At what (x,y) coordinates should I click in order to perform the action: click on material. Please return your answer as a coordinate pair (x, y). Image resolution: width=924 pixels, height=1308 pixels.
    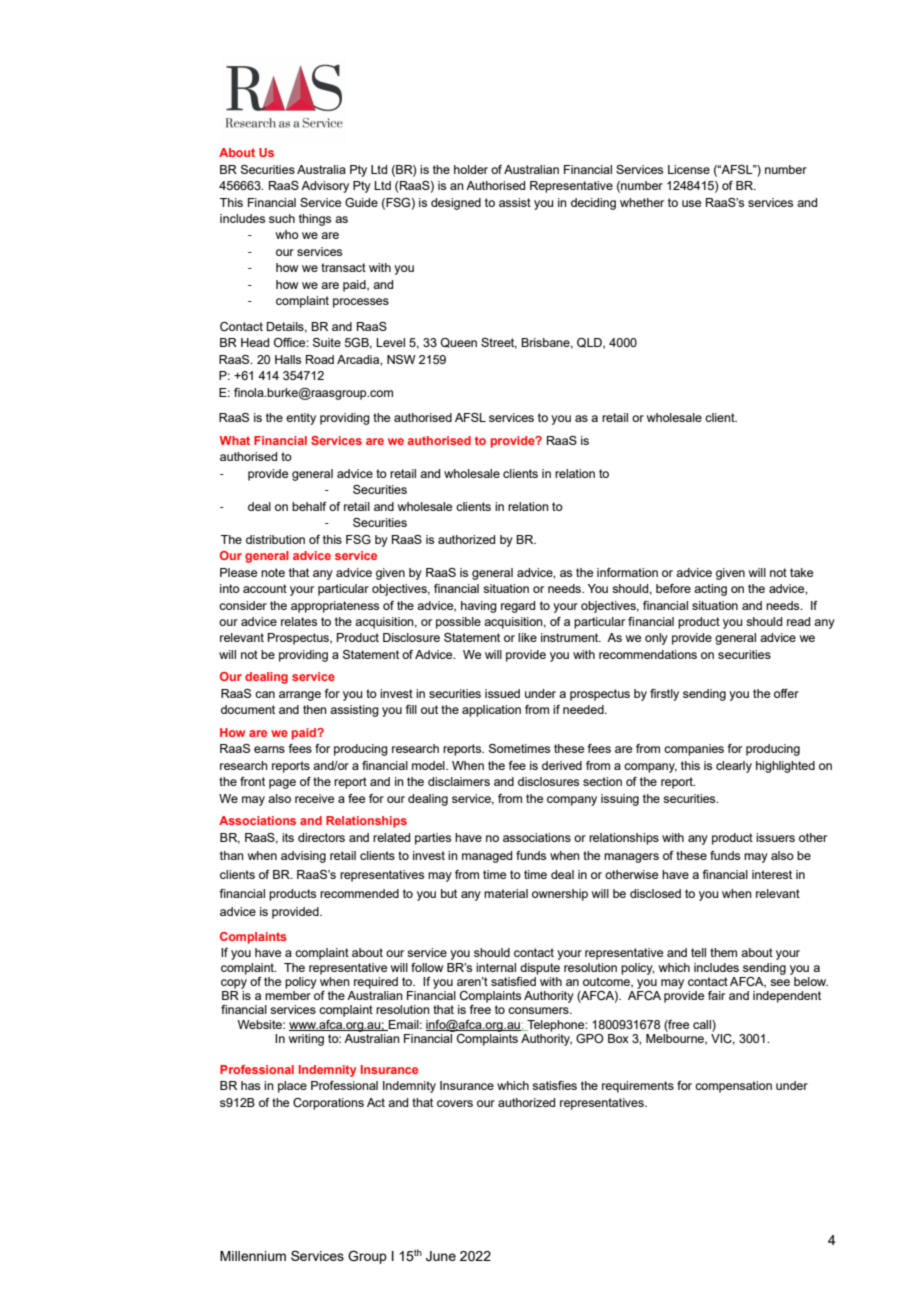
    Looking at the image, I should click on (506, 893).
